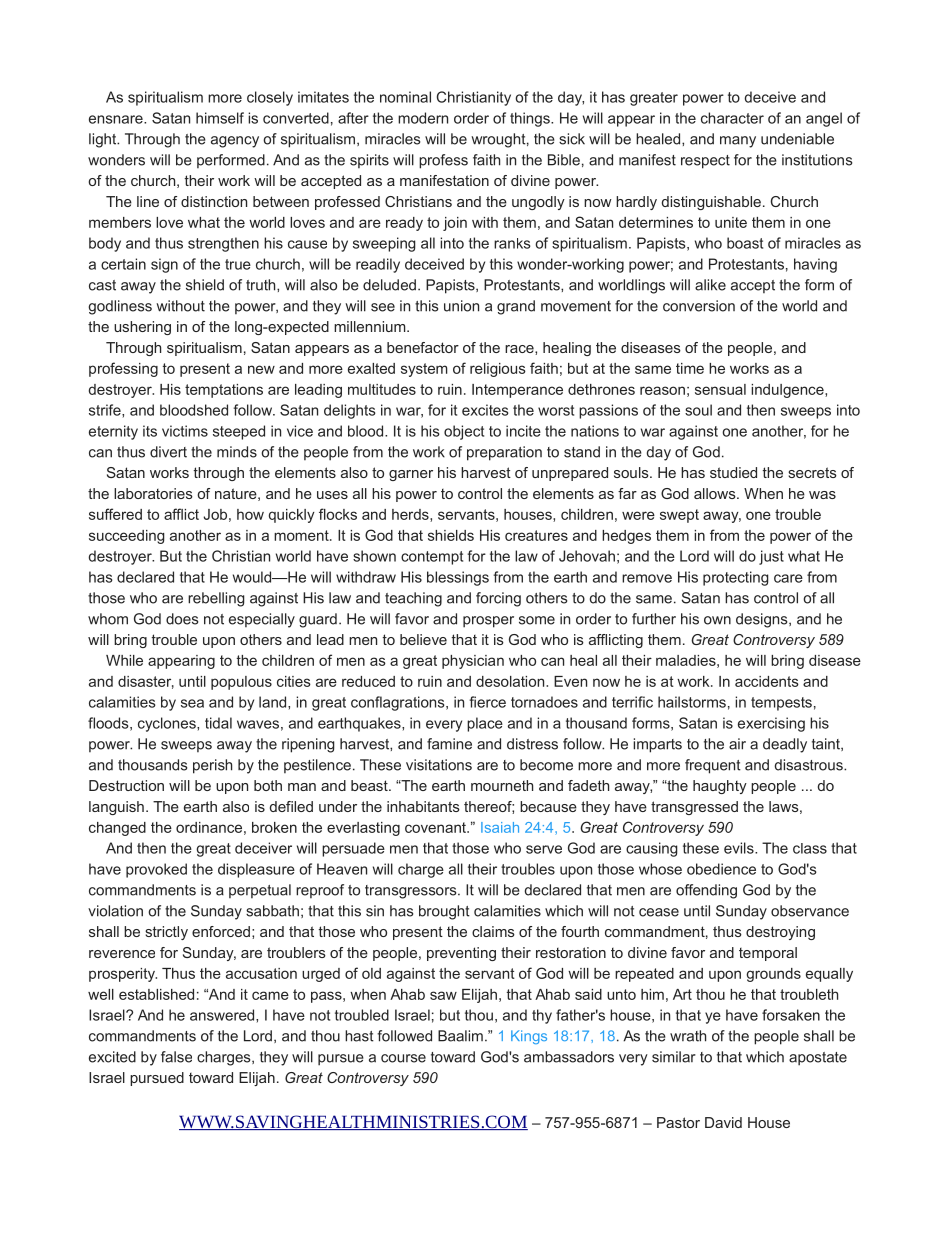 The height and width of the document is (1233, 952). Describe the element at coordinates (403, 1058) in the document. I see `course` at that location.
